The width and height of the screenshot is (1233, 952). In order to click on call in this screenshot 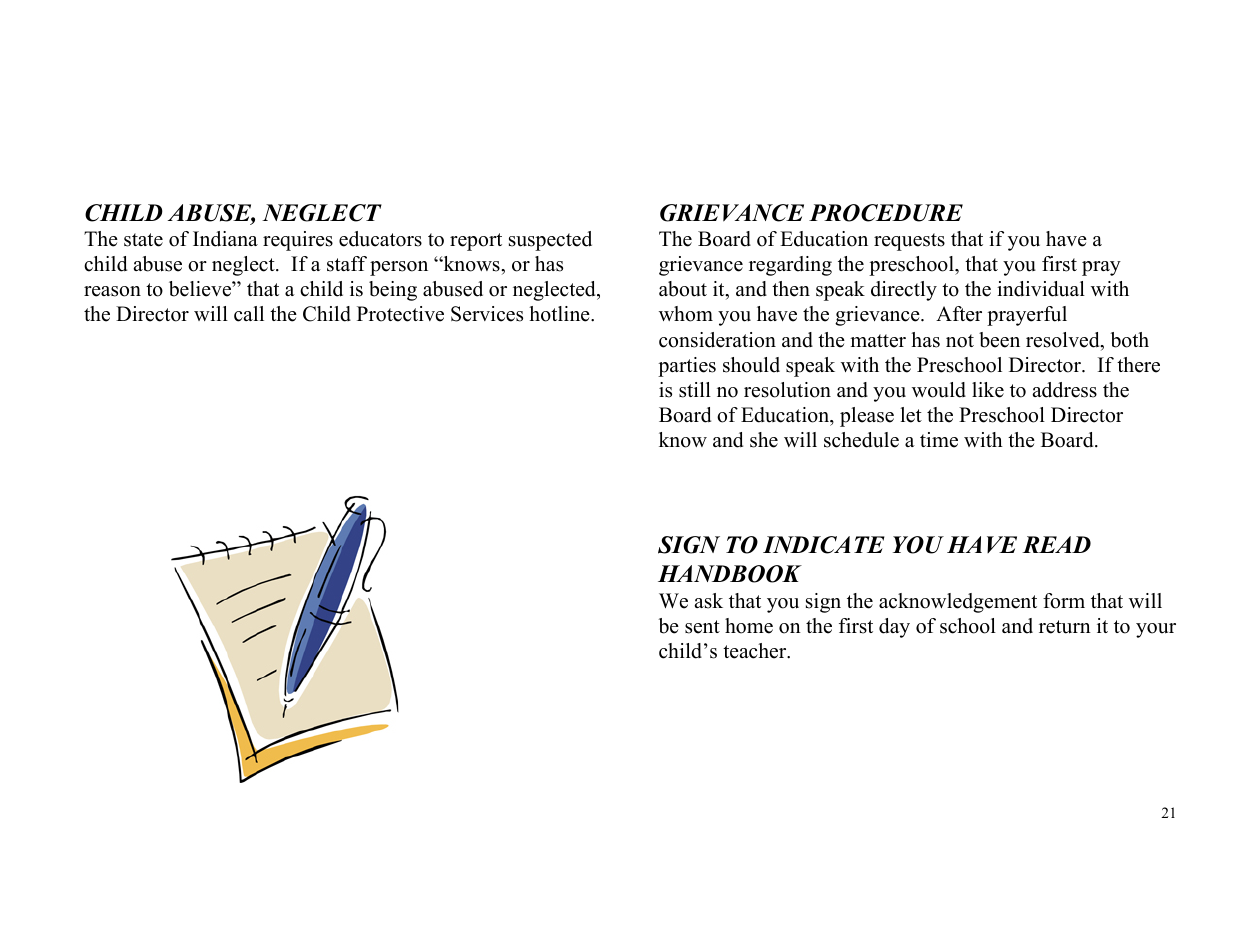, I will do `click(249, 314)`.
